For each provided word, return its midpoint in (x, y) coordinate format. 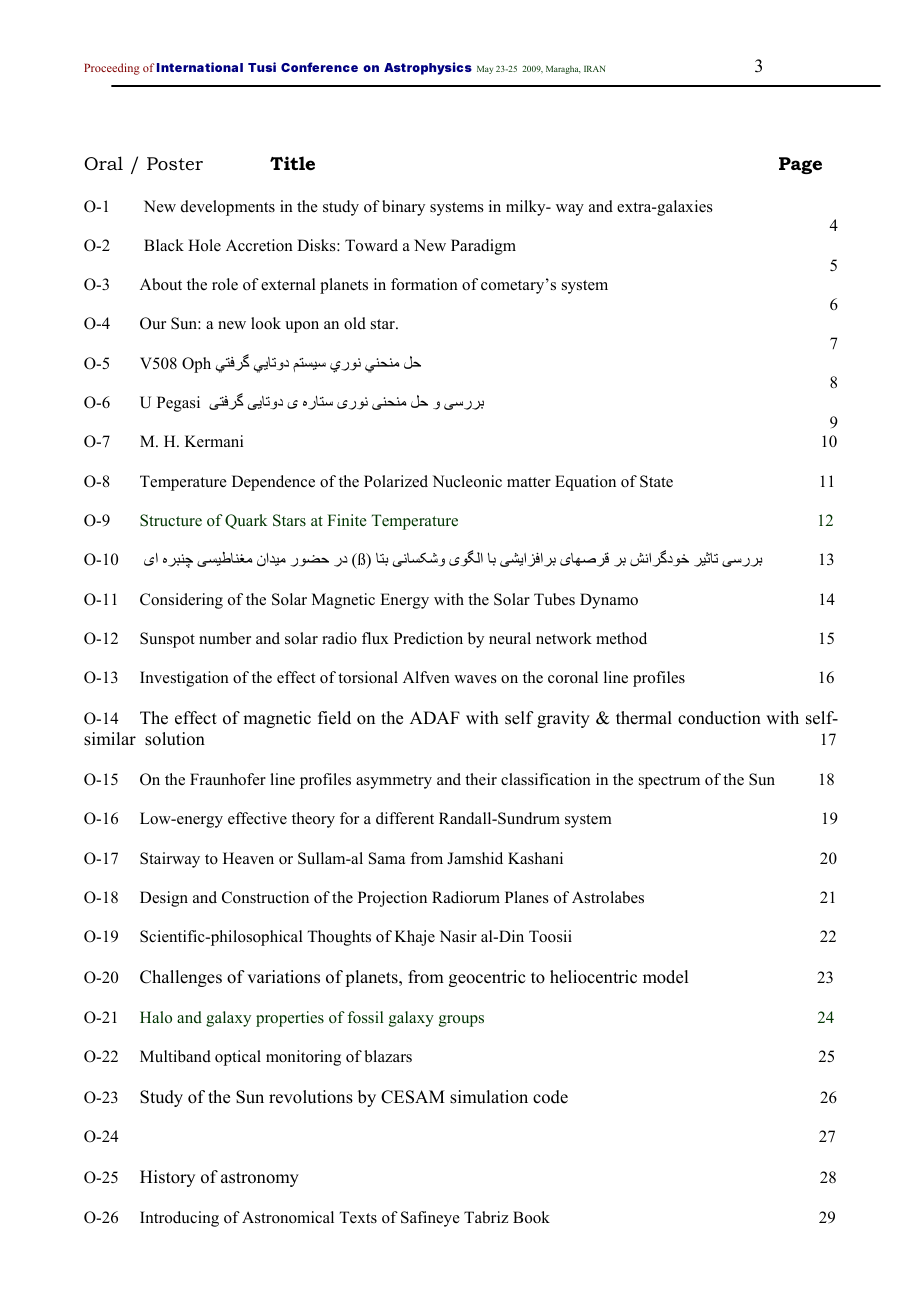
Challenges (181, 978)
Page (800, 165)
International (200, 67)
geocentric (487, 978)
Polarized (396, 481)
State (656, 481)
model (665, 977)
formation (424, 284)
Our (153, 323)
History (167, 1178)
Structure (171, 520)
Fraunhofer (228, 779)
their (481, 779)
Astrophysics (428, 68)
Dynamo (609, 601)
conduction (719, 718)
